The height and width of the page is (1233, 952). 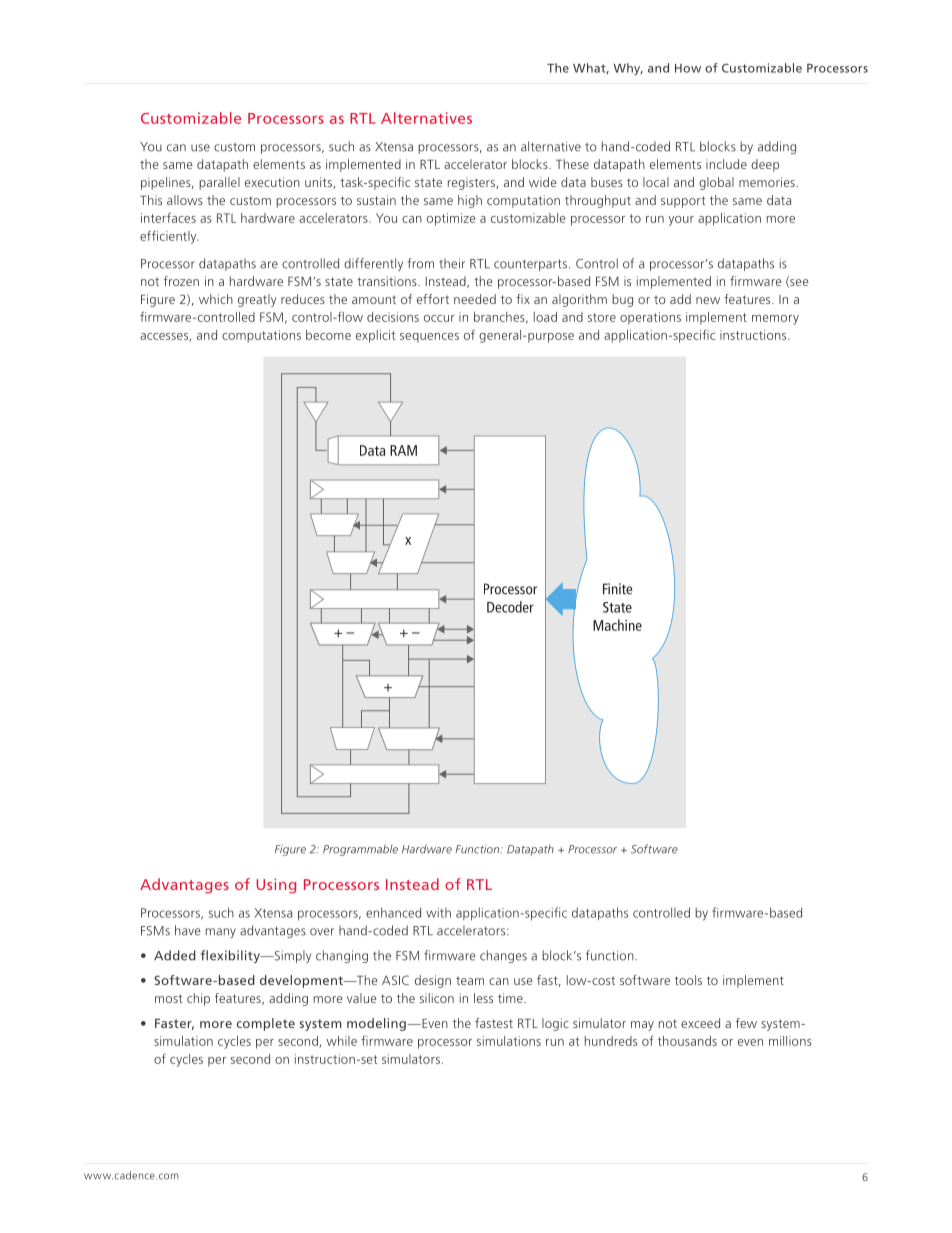 I want to click on sequences, so click(x=429, y=337).
